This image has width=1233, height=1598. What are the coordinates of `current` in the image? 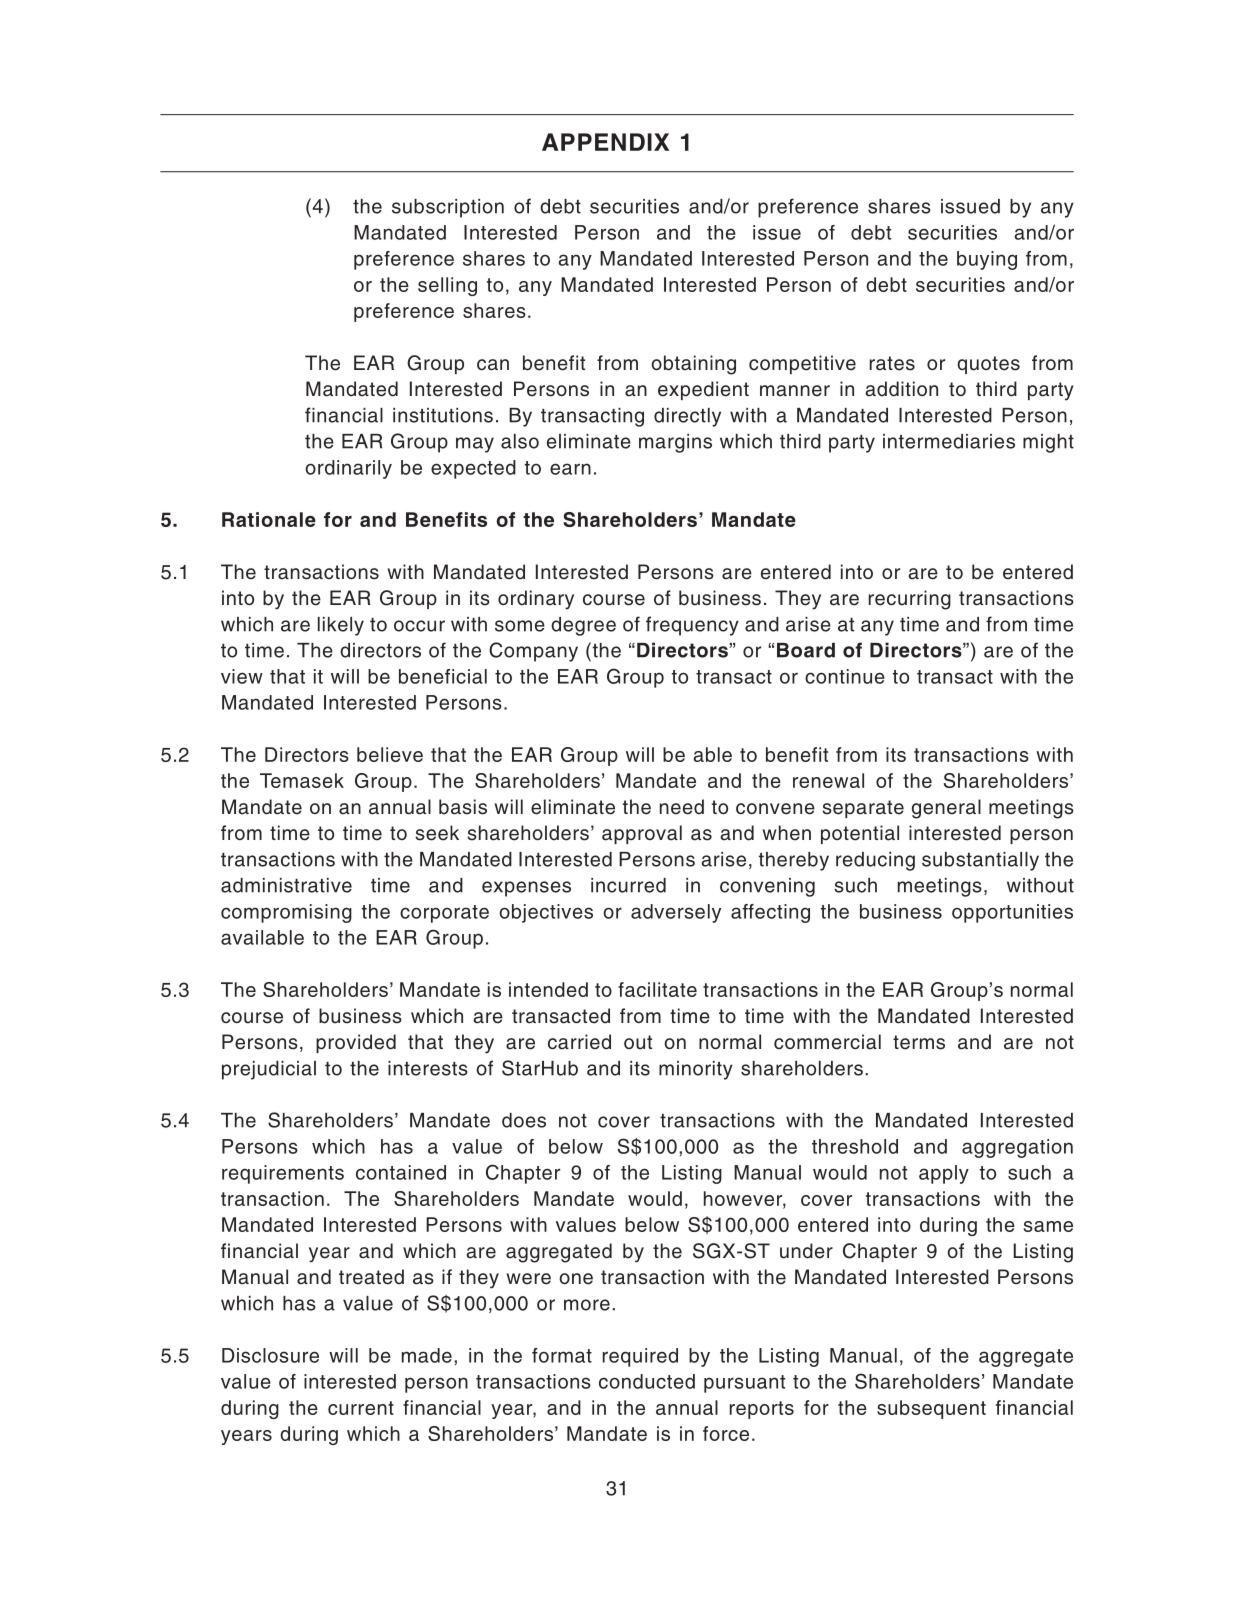 It's located at (361, 1408).
